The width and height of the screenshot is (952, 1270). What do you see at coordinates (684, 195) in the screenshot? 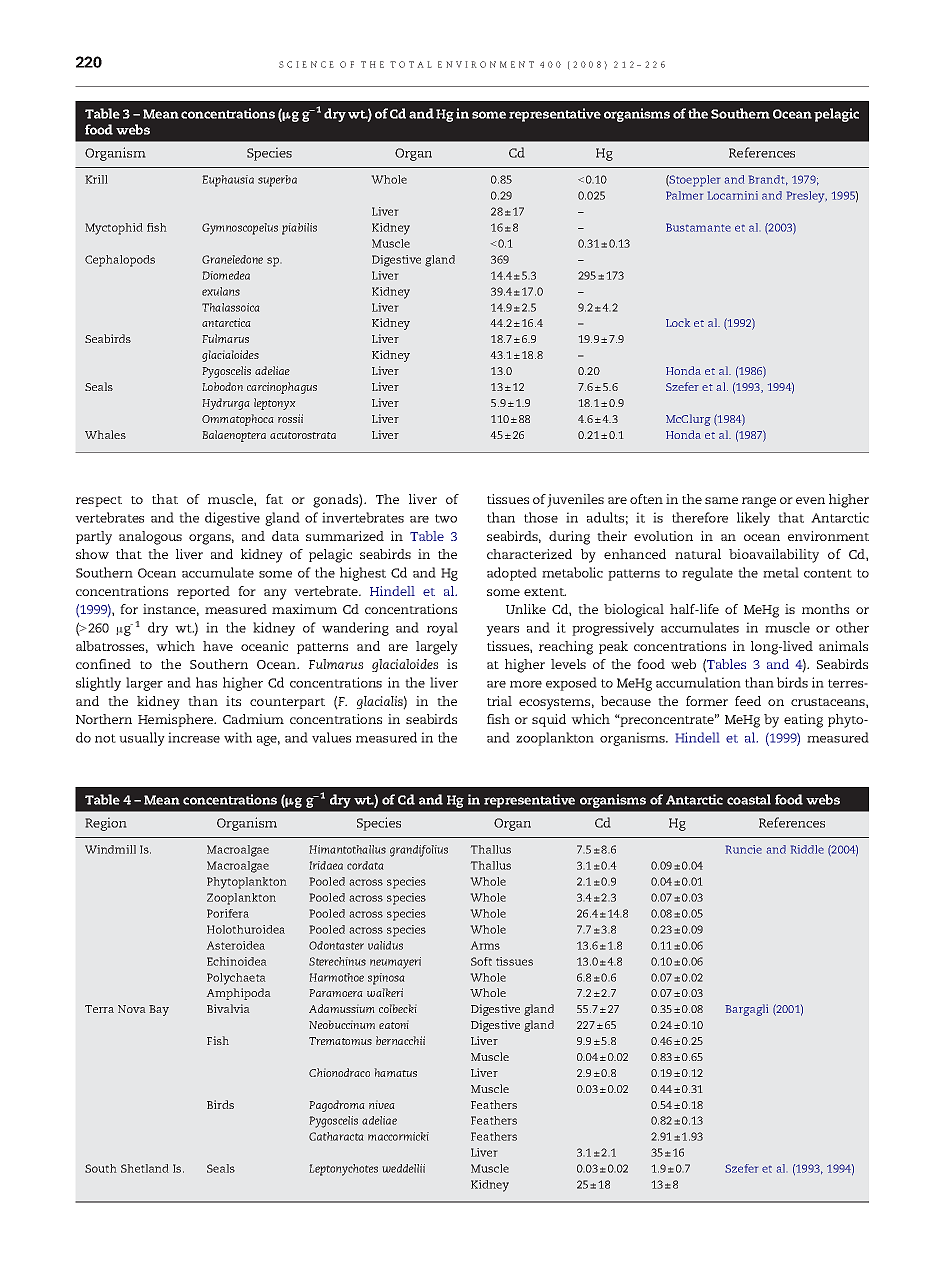
I see `Palmer` at bounding box center [684, 195].
